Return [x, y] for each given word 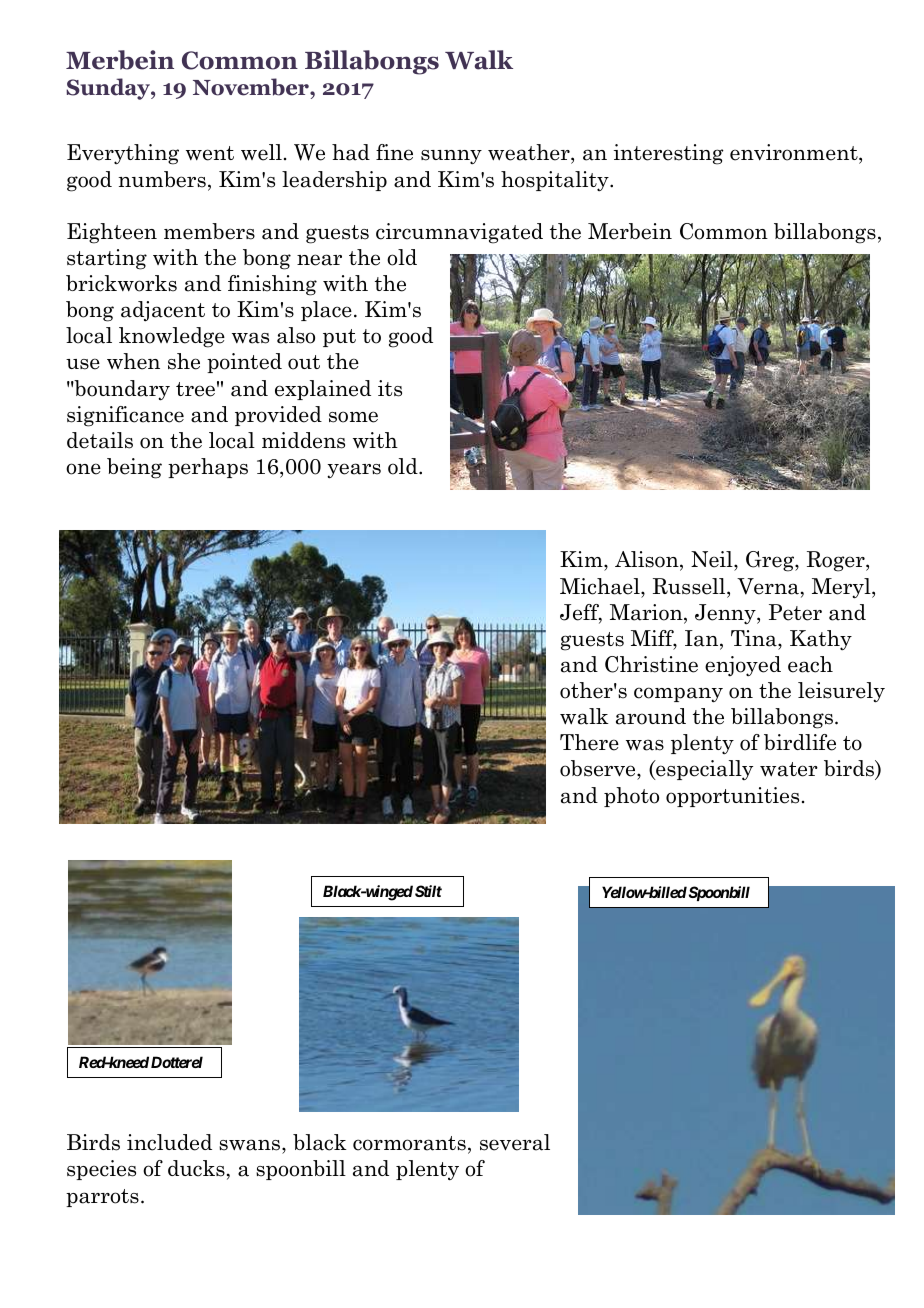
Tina [755, 638]
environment [795, 152]
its [390, 388]
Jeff [581, 613]
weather [530, 152]
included [169, 1142]
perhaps [208, 468]
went [210, 153]
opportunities [732, 797]
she [184, 361]
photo [631, 797]
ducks [196, 1168]
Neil [713, 561]
